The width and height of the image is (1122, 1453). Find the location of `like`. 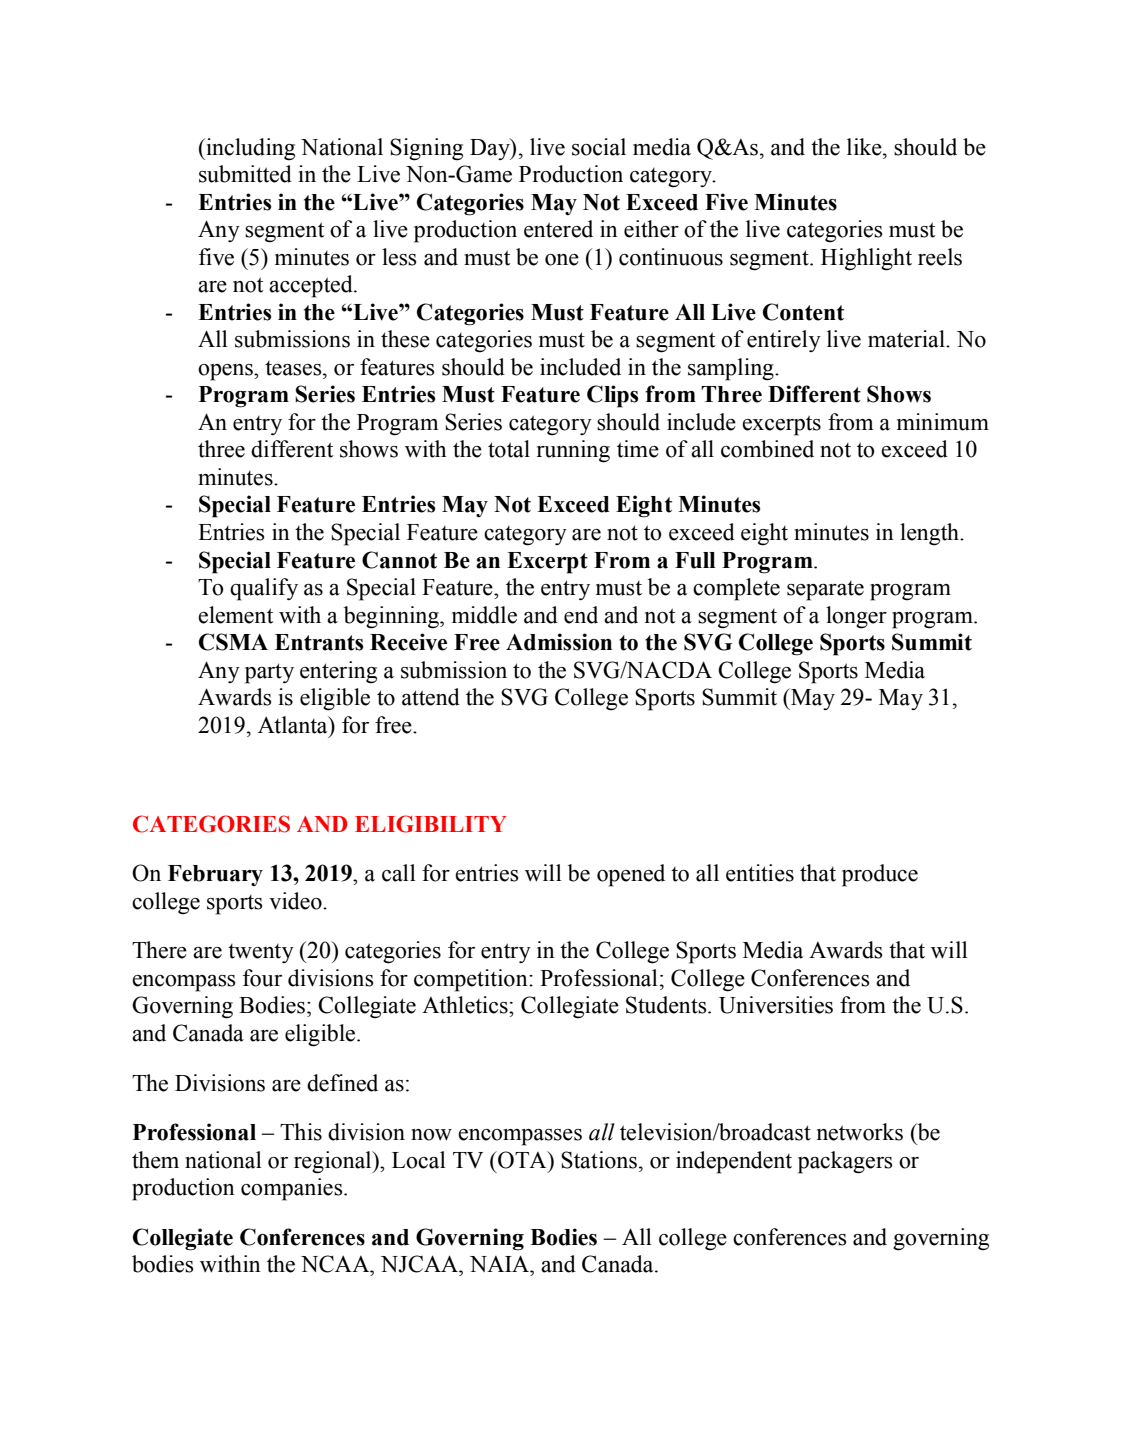

like is located at coordinates (865, 147).
